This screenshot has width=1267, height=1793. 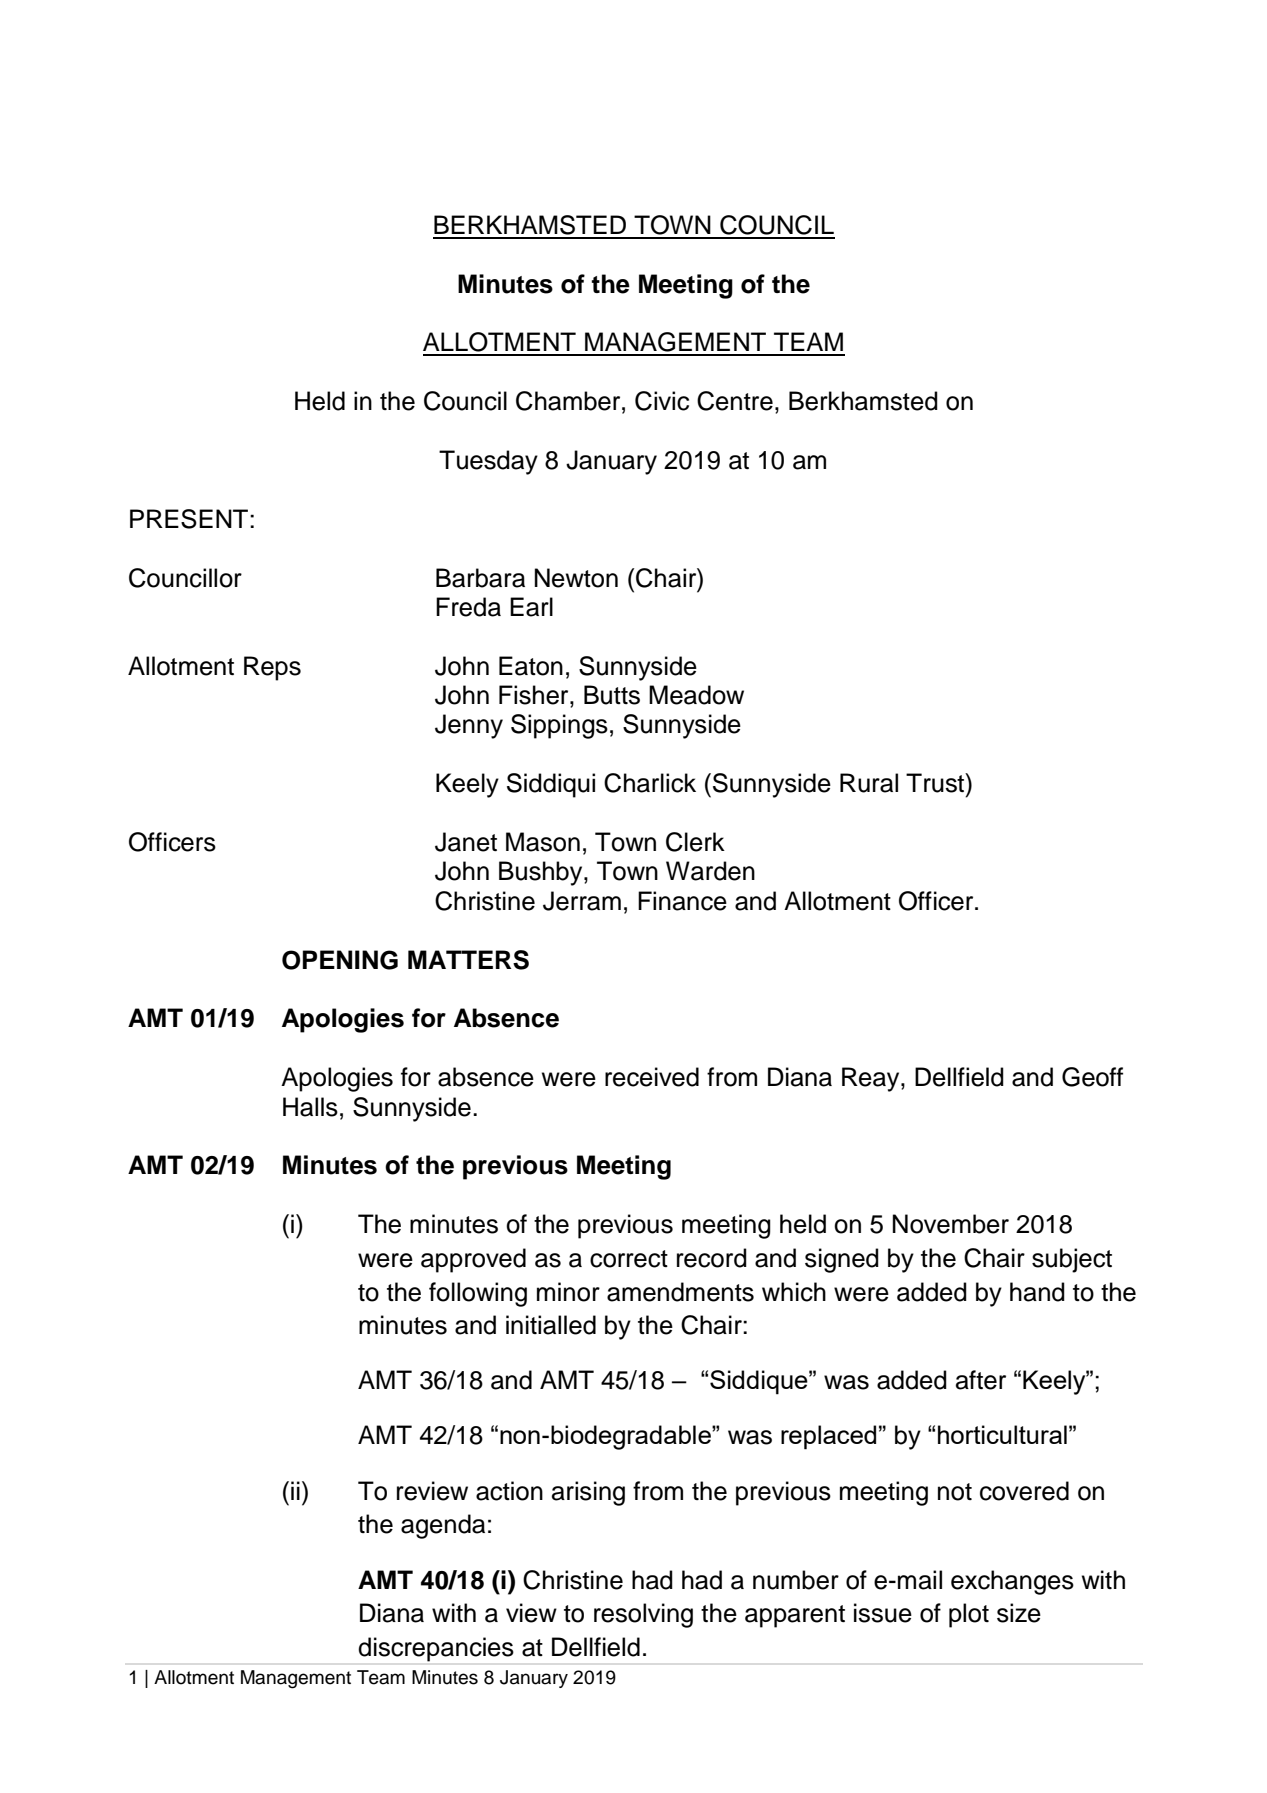 What do you see at coordinates (272, 668) in the screenshot?
I see `Reps` at bounding box center [272, 668].
